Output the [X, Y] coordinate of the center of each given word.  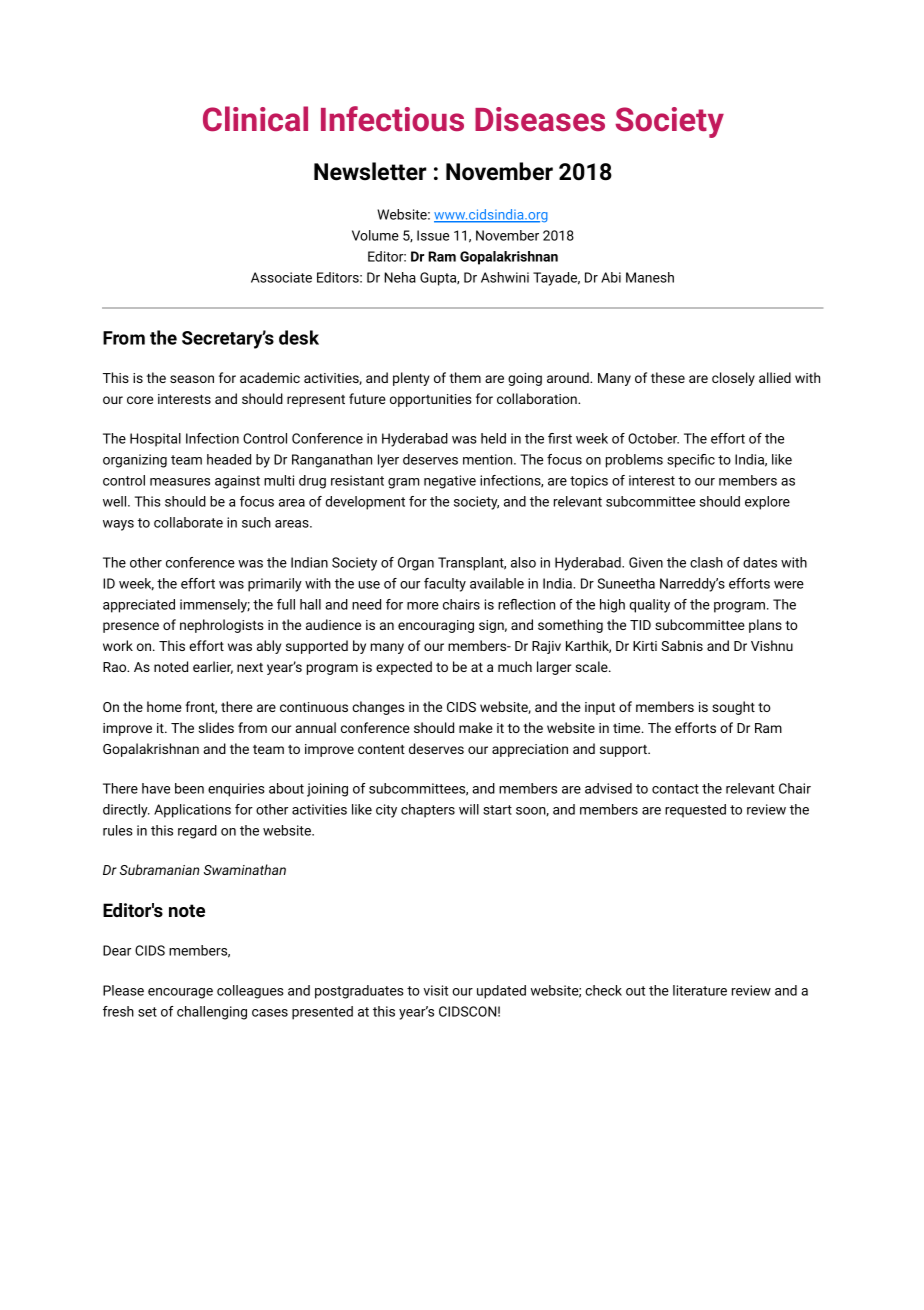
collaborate [188, 522]
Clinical [255, 118]
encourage [180, 993]
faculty [445, 585]
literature [700, 990]
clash [706, 562]
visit [435, 990]
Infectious [392, 118]
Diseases [540, 119]
